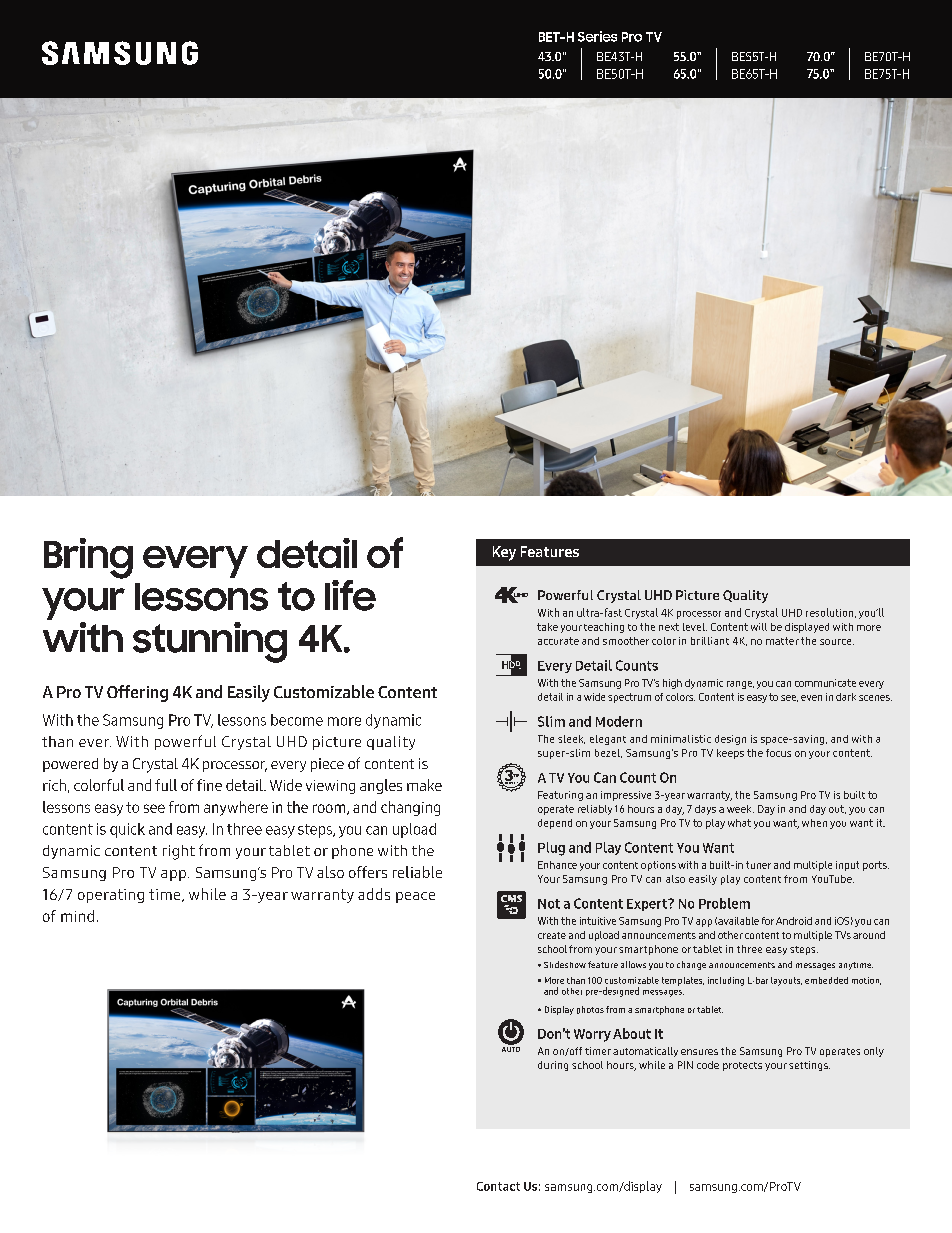  What do you see at coordinates (77, 916) in the page?
I see `mind` at bounding box center [77, 916].
